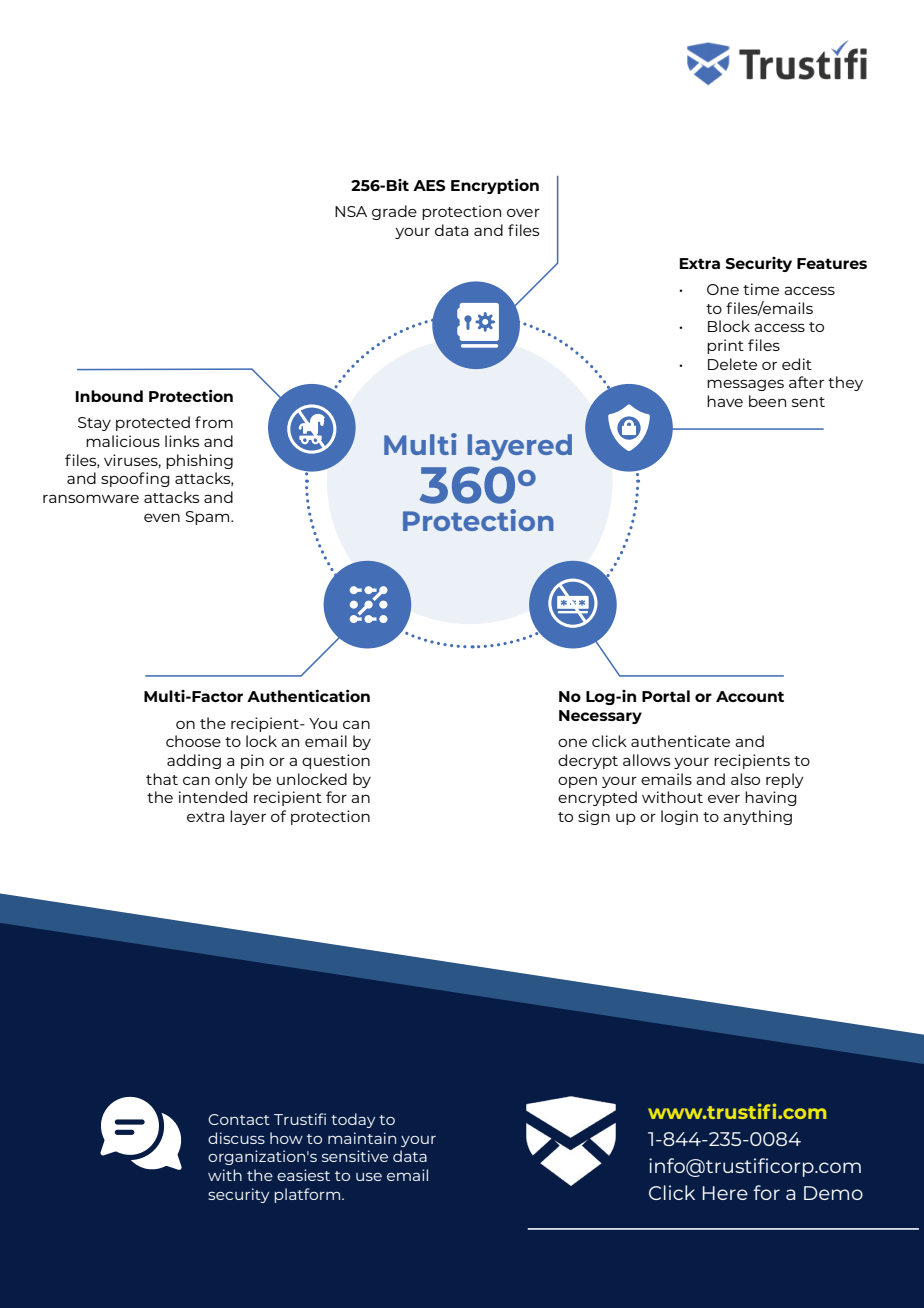 This page has width=924, height=1308. I want to click on NSA, so click(351, 211).
